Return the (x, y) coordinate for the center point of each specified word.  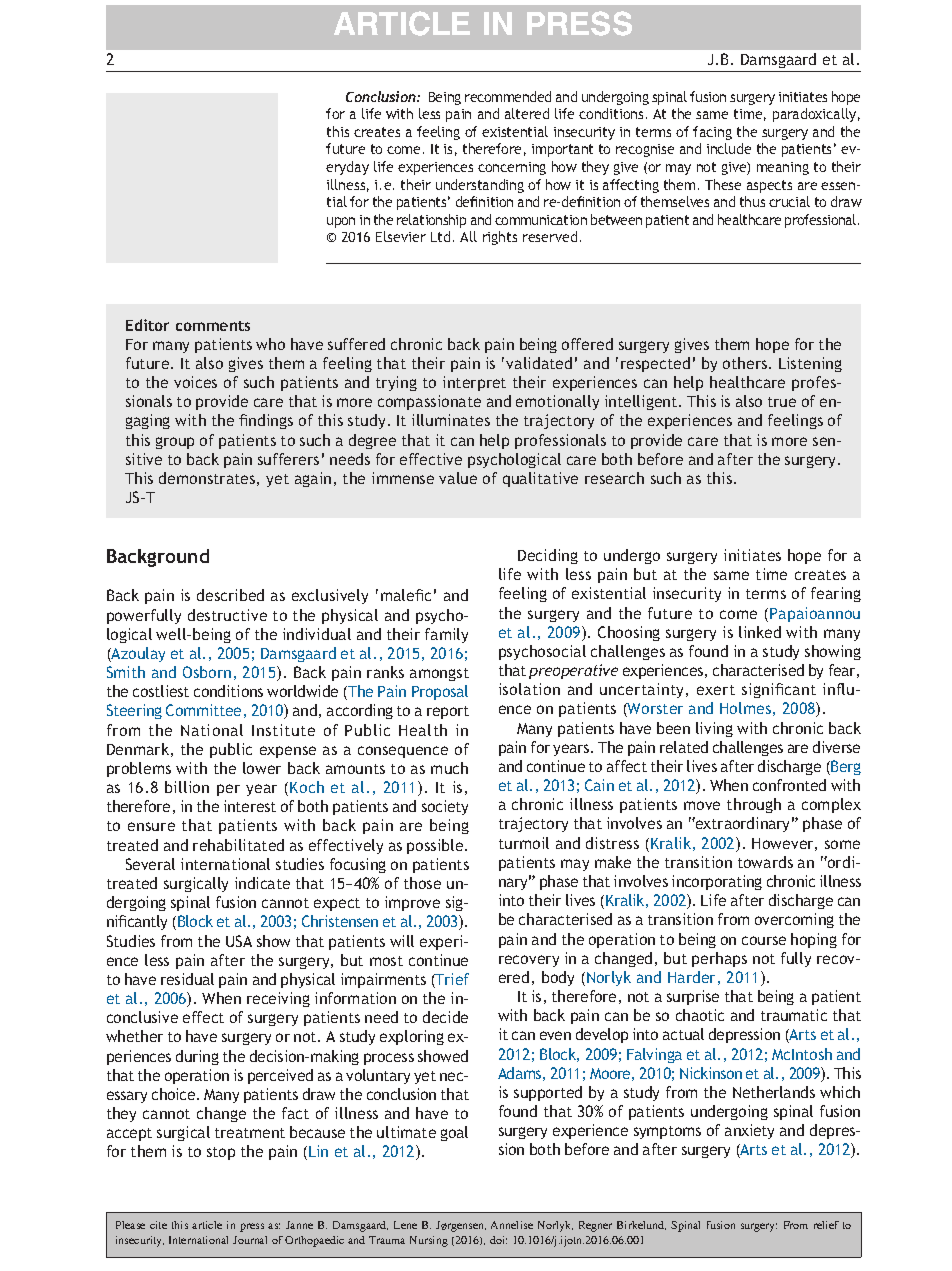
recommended (508, 96)
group (175, 443)
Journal (250, 1240)
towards (765, 862)
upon (341, 222)
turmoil (524, 843)
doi (498, 1240)
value (458, 478)
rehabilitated (238, 845)
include (729, 148)
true (782, 402)
